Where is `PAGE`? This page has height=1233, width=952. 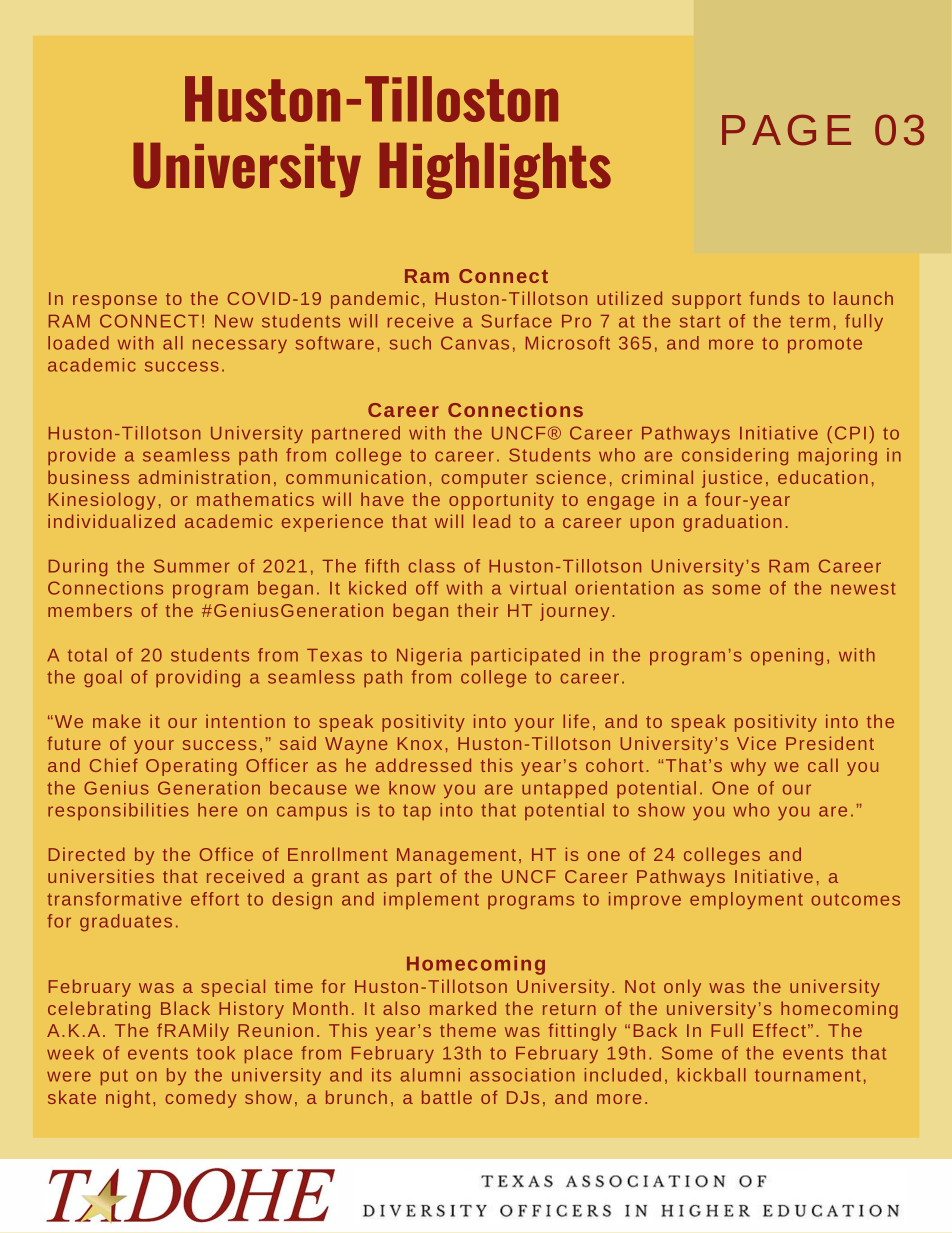
PAGE is located at coordinates (786, 130).
